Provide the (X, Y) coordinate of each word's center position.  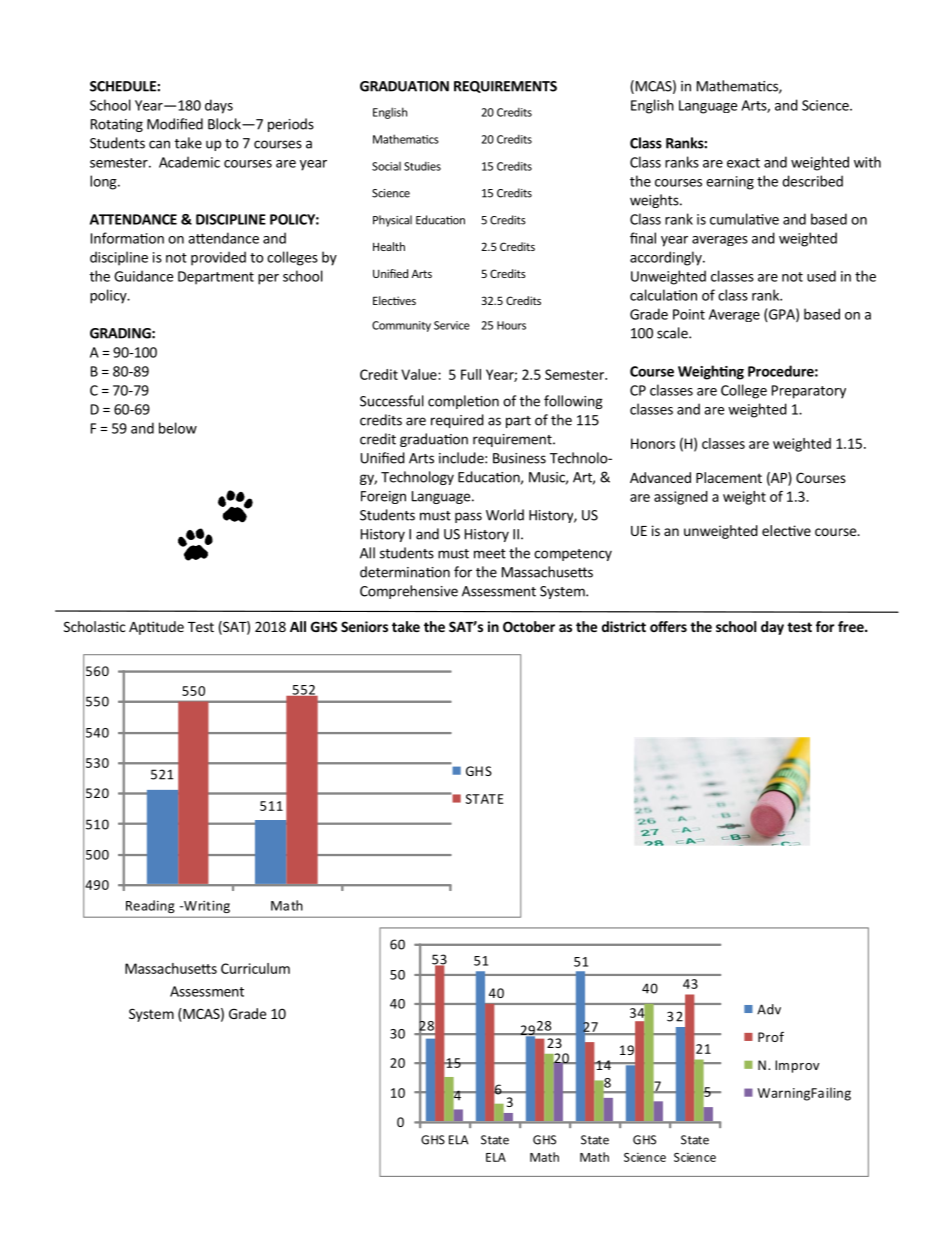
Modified (175, 124)
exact (743, 163)
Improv (797, 1066)
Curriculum (255, 968)
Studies (422, 166)
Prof (771, 1036)
